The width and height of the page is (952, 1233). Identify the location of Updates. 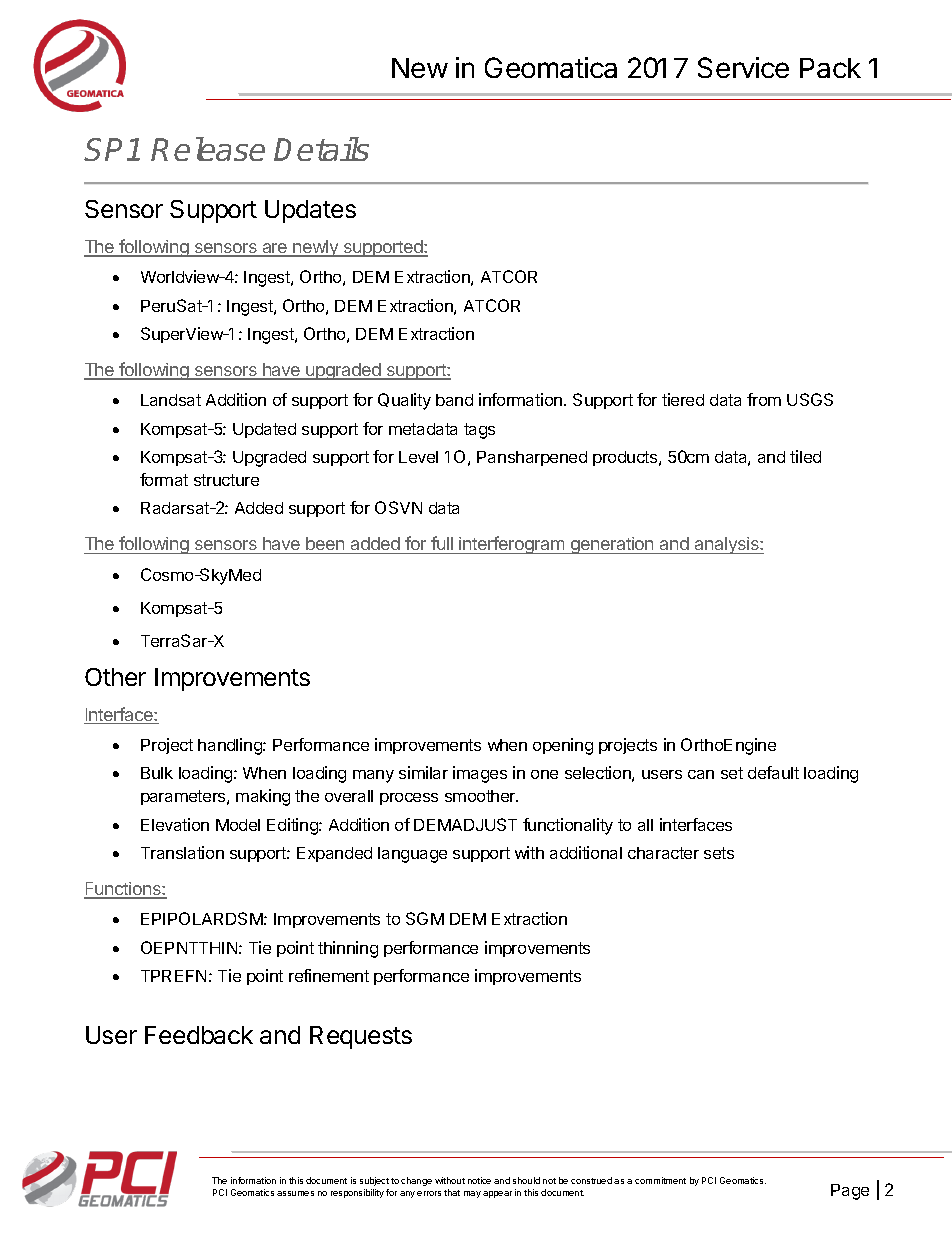
(310, 211).
